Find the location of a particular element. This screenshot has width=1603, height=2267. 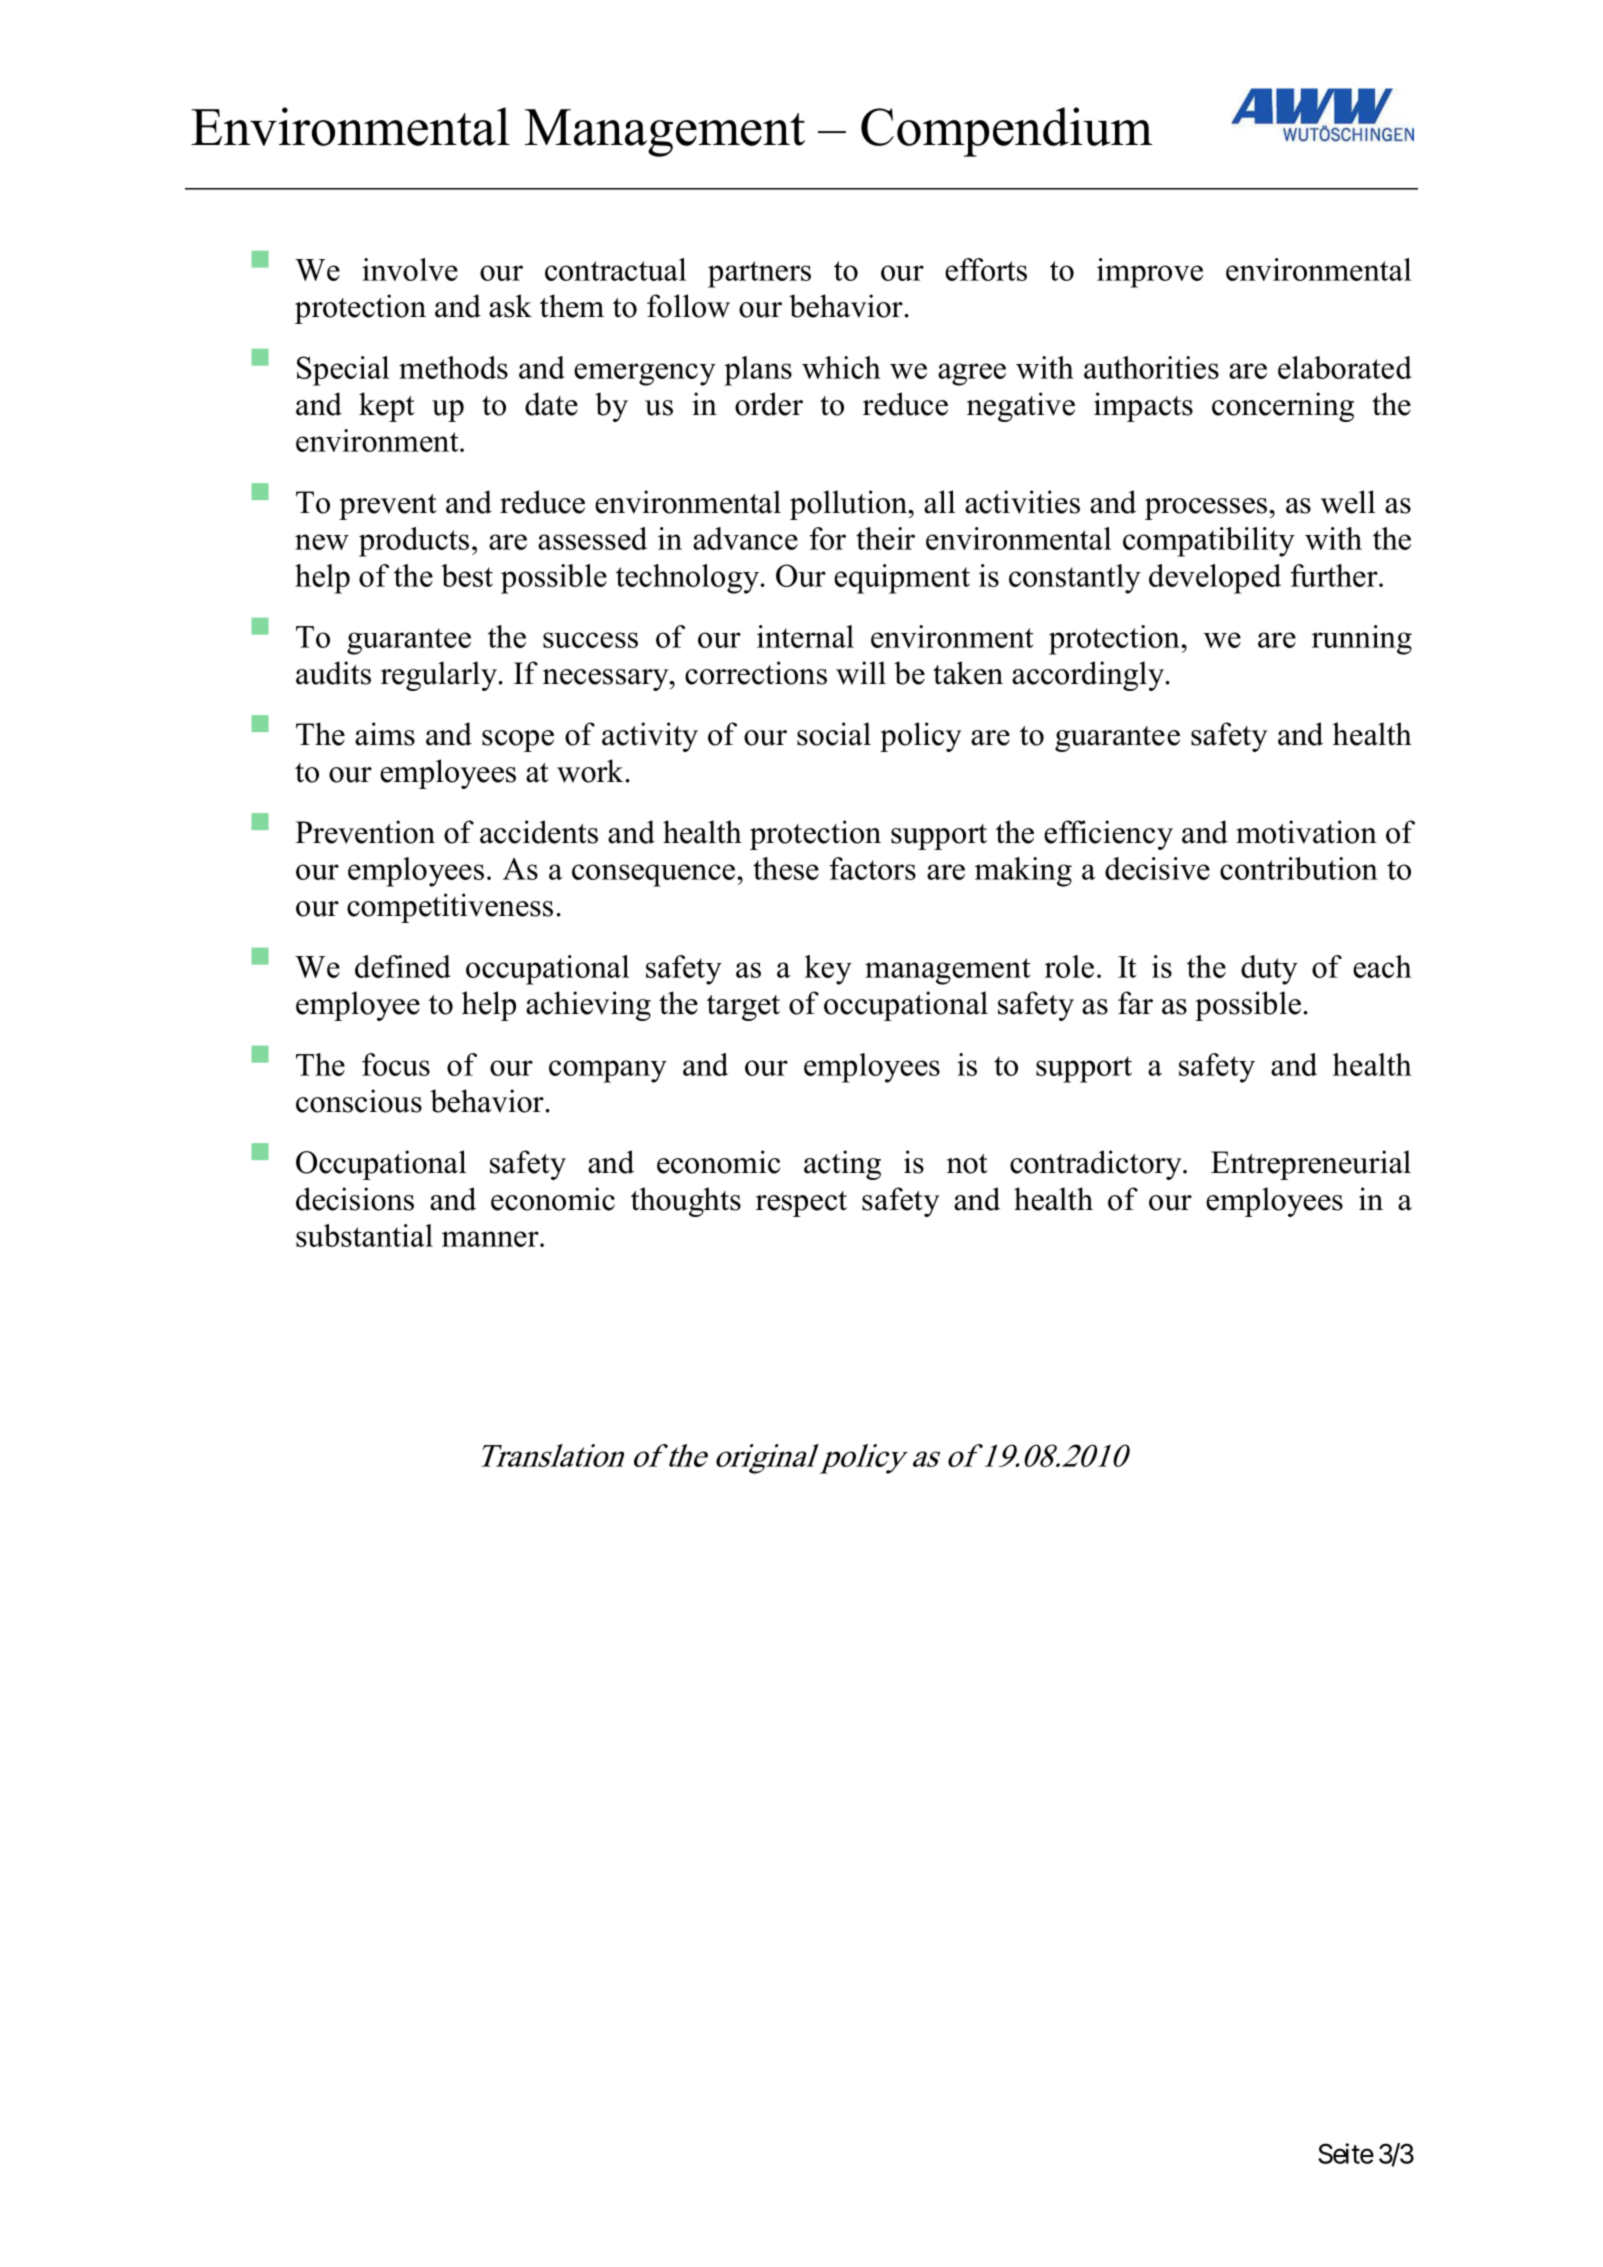

best is located at coordinates (467, 575).
